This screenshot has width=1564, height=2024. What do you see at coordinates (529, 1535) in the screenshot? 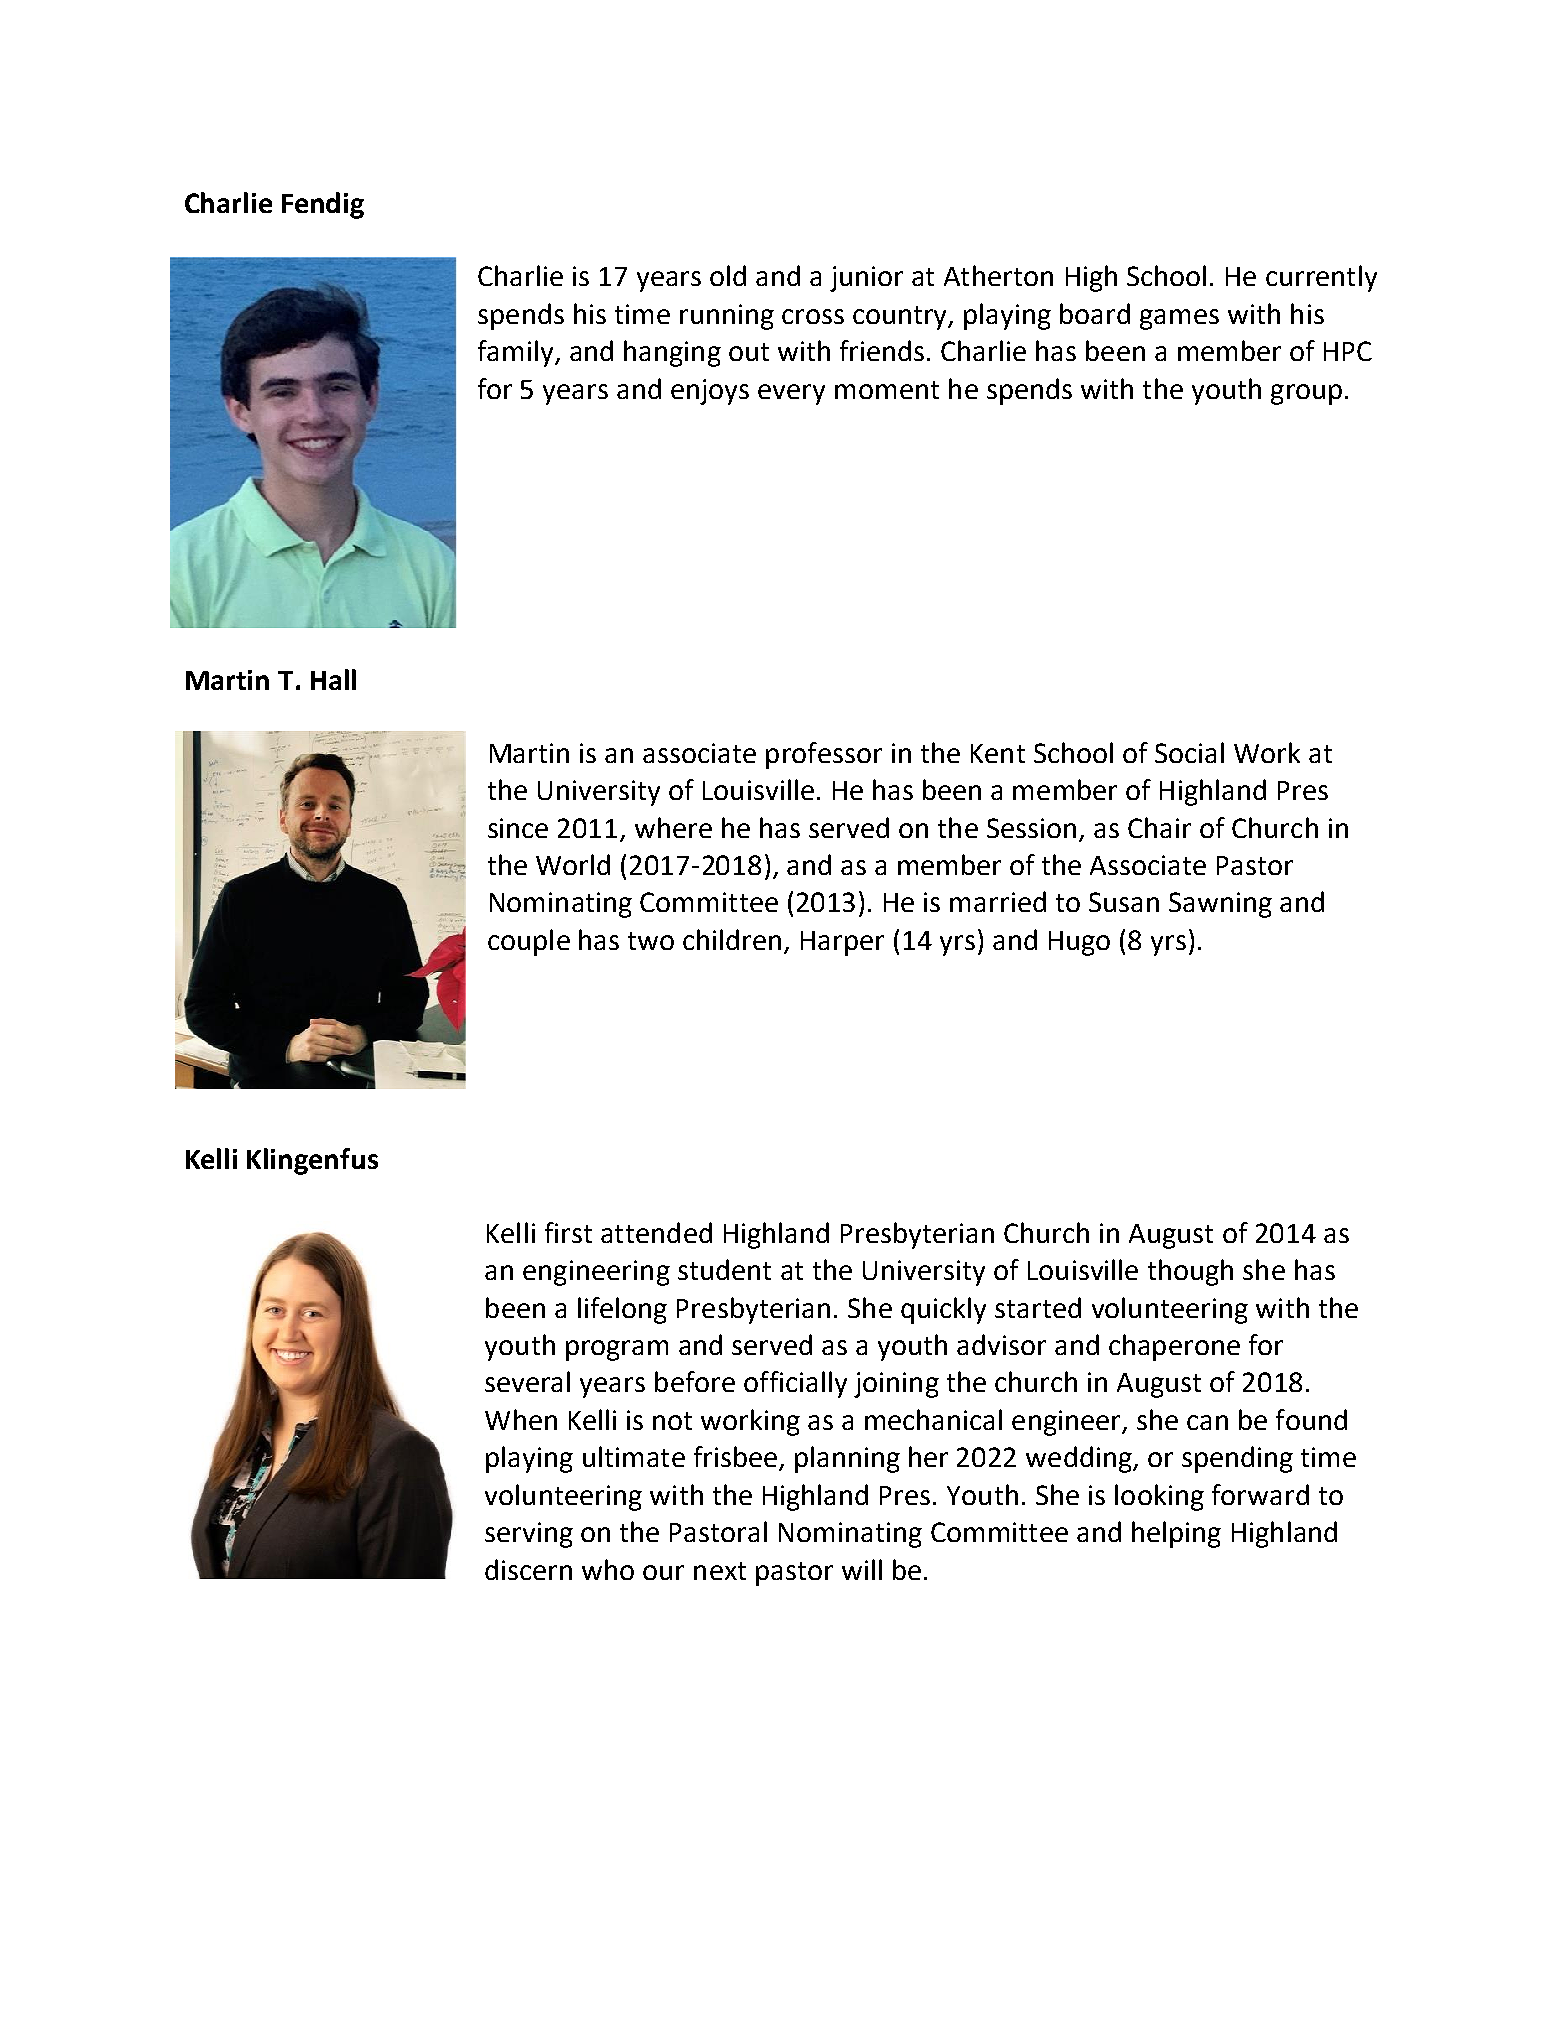
I see `serving` at bounding box center [529, 1535].
